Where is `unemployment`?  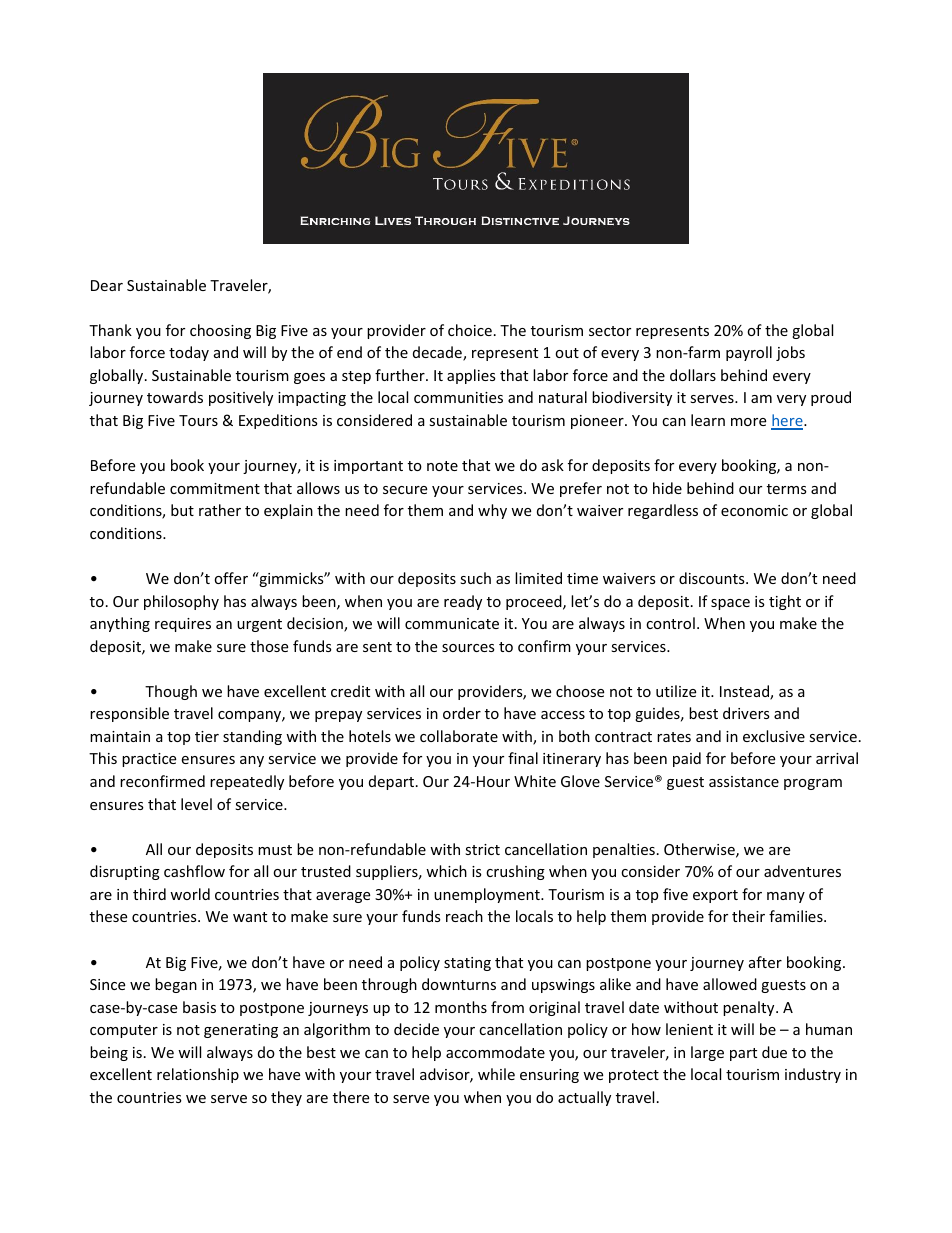
unemployment is located at coordinates (488, 895).
